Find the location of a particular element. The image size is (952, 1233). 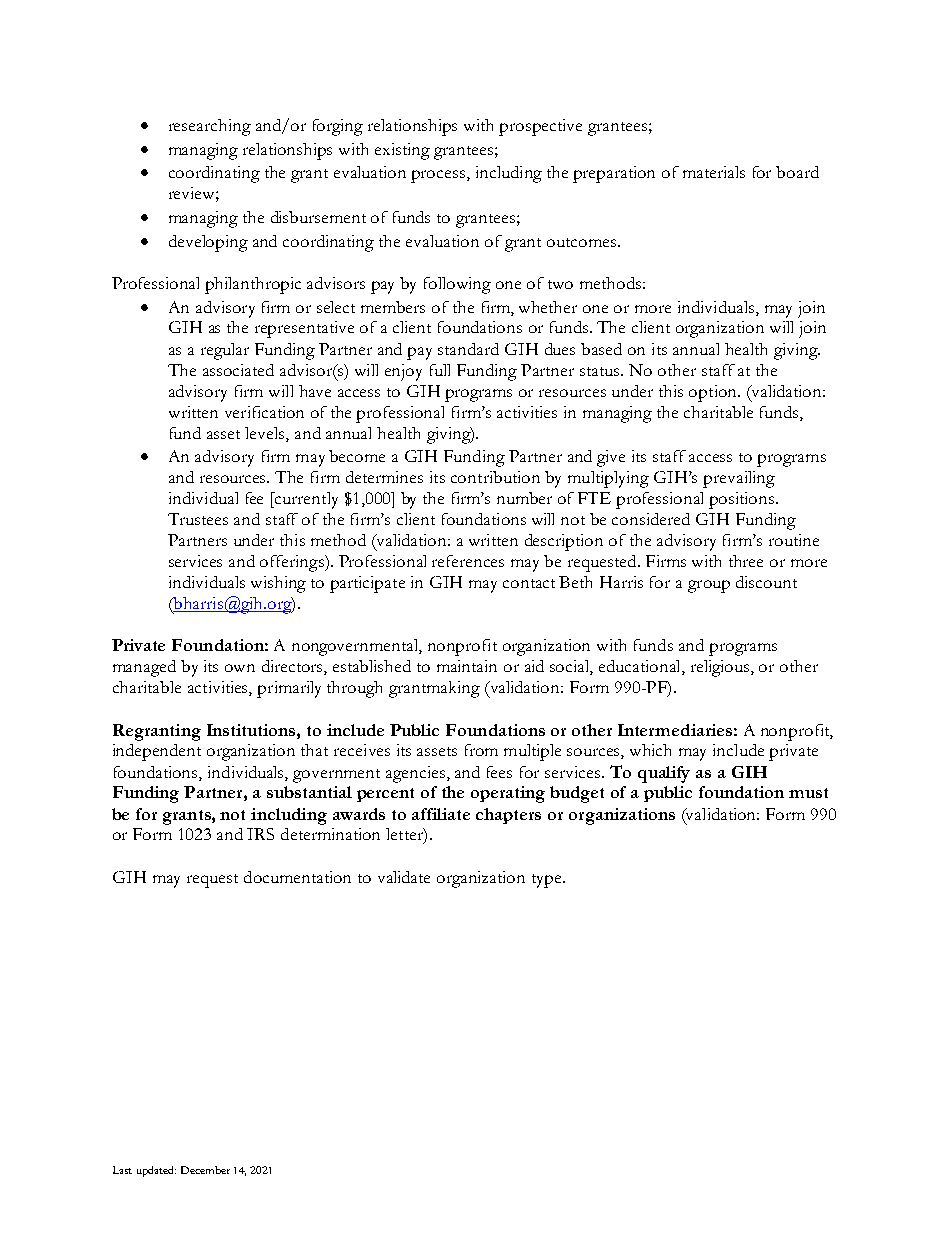

updated is located at coordinates (156, 1171).
